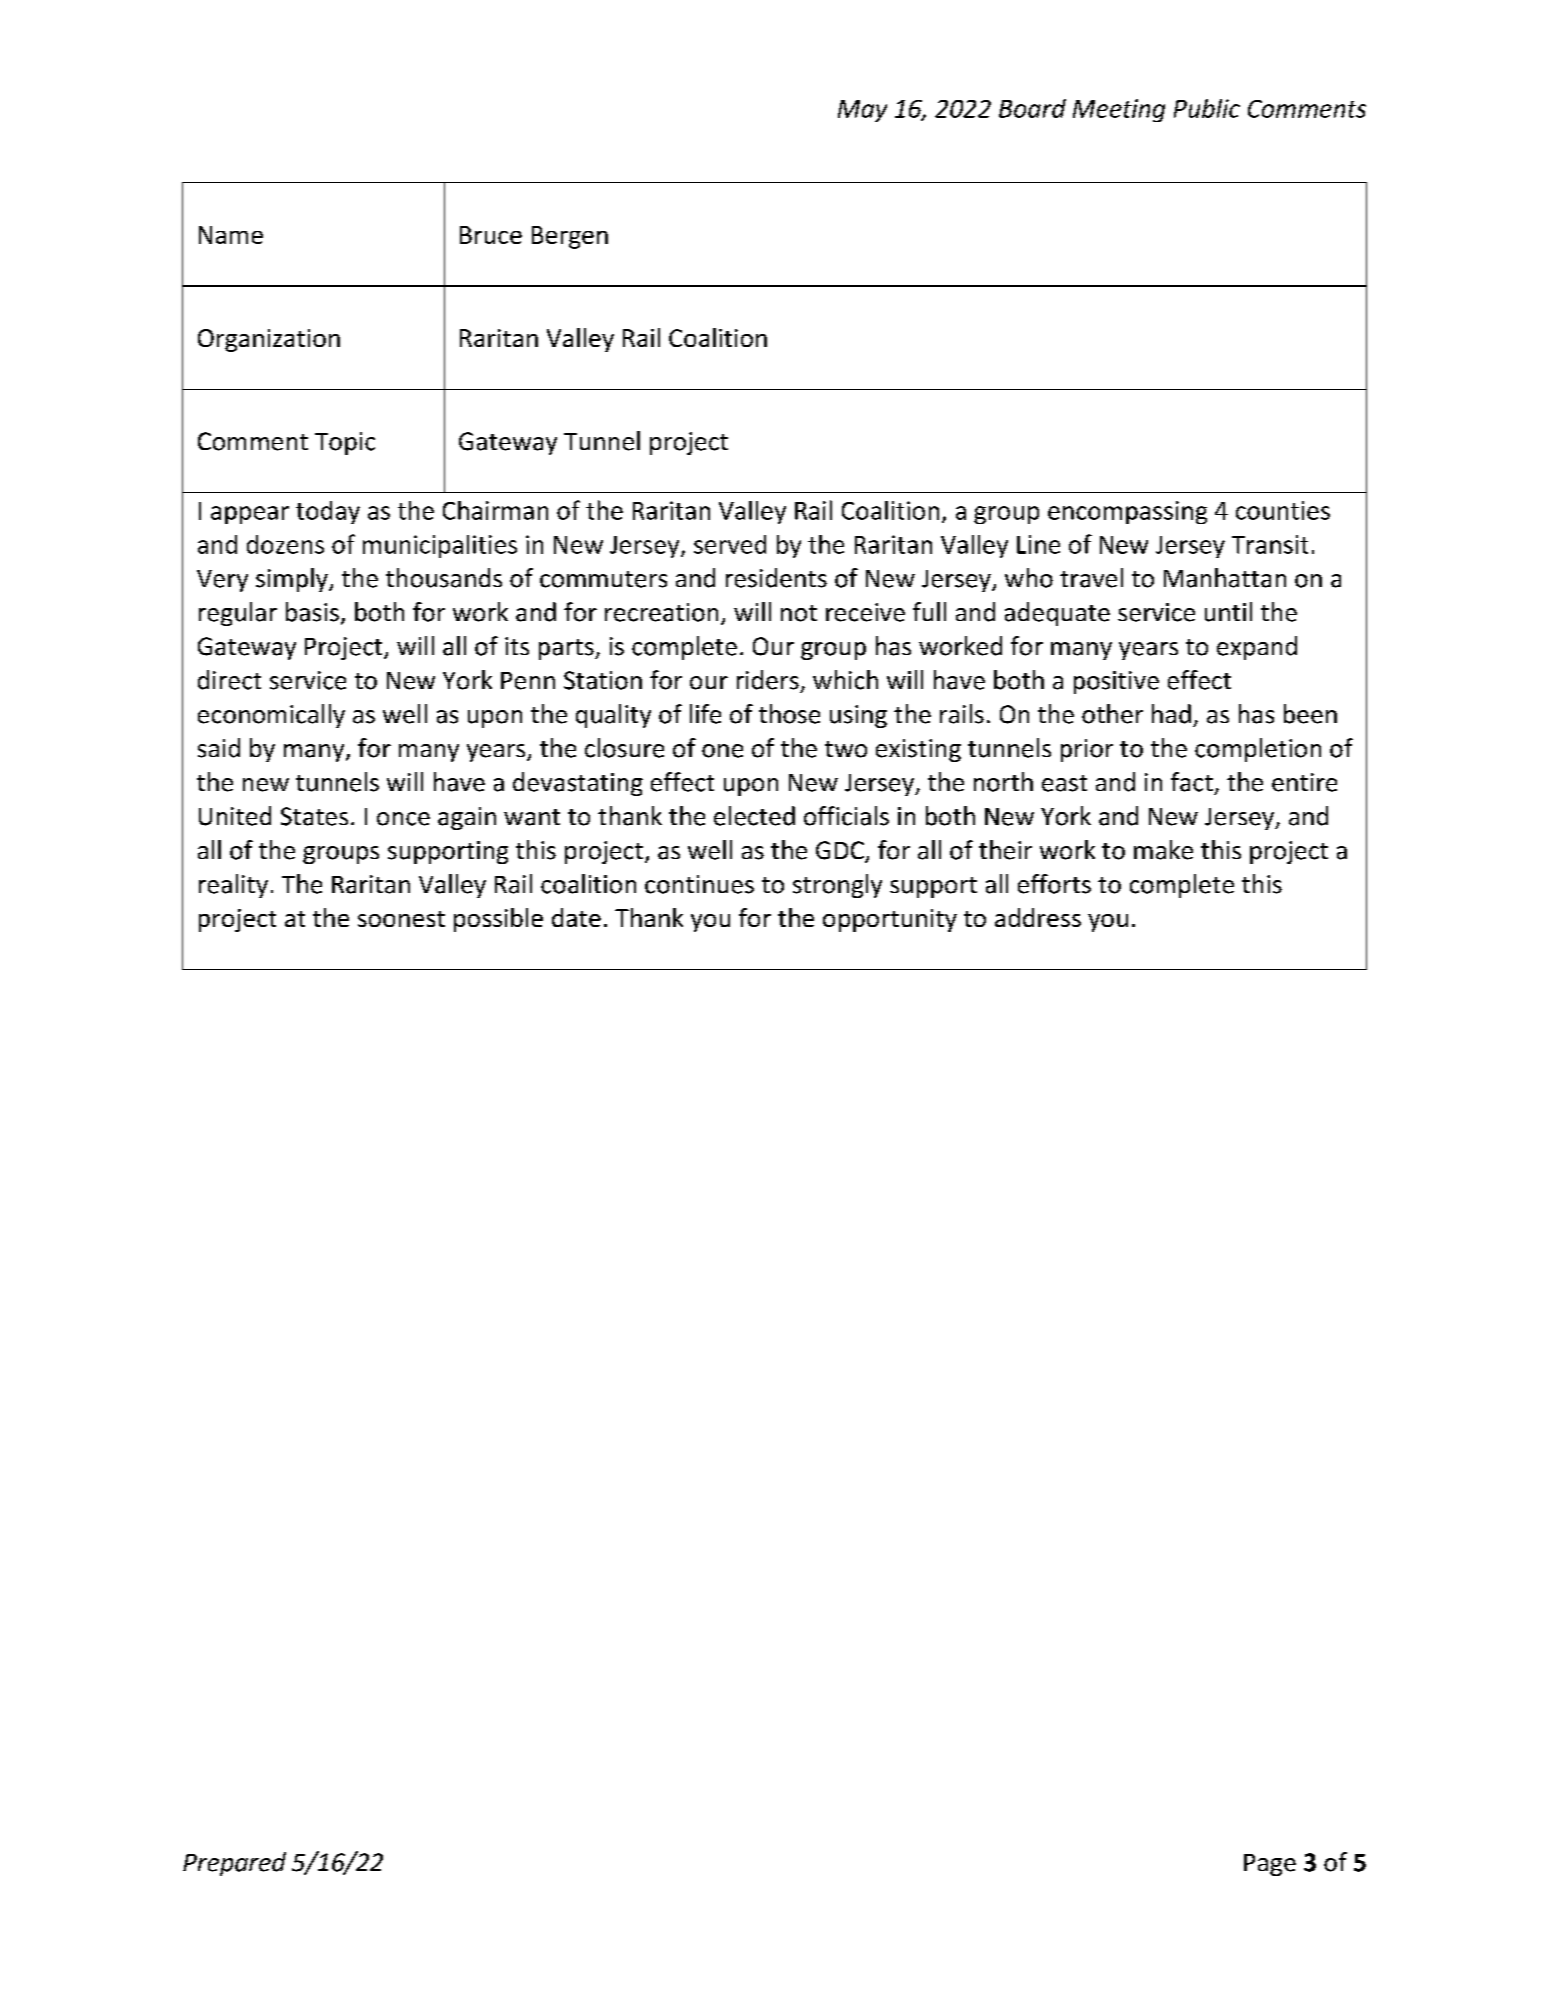 This screenshot has width=1549, height=2004. What do you see at coordinates (498, 920) in the screenshot?
I see `possible` at bounding box center [498, 920].
